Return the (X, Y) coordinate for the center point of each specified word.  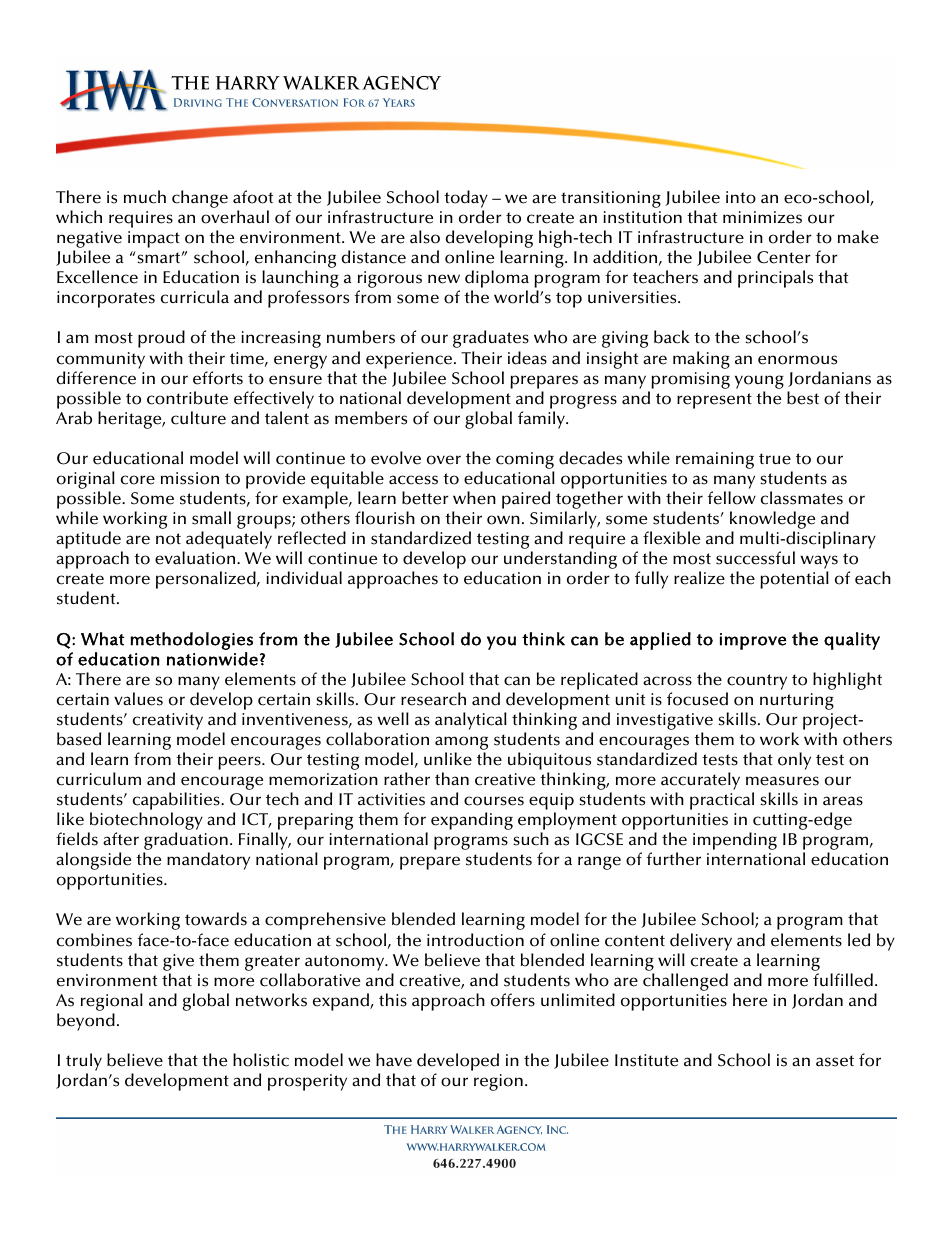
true (775, 459)
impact (154, 239)
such (531, 839)
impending (735, 841)
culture (198, 418)
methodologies (191, 641)
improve (753, 641)
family (543, 420)
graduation (185, 842)
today (466, 199)
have (394, 1060)
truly (84, 1062)
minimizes (762, 217)
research (433, 699)
